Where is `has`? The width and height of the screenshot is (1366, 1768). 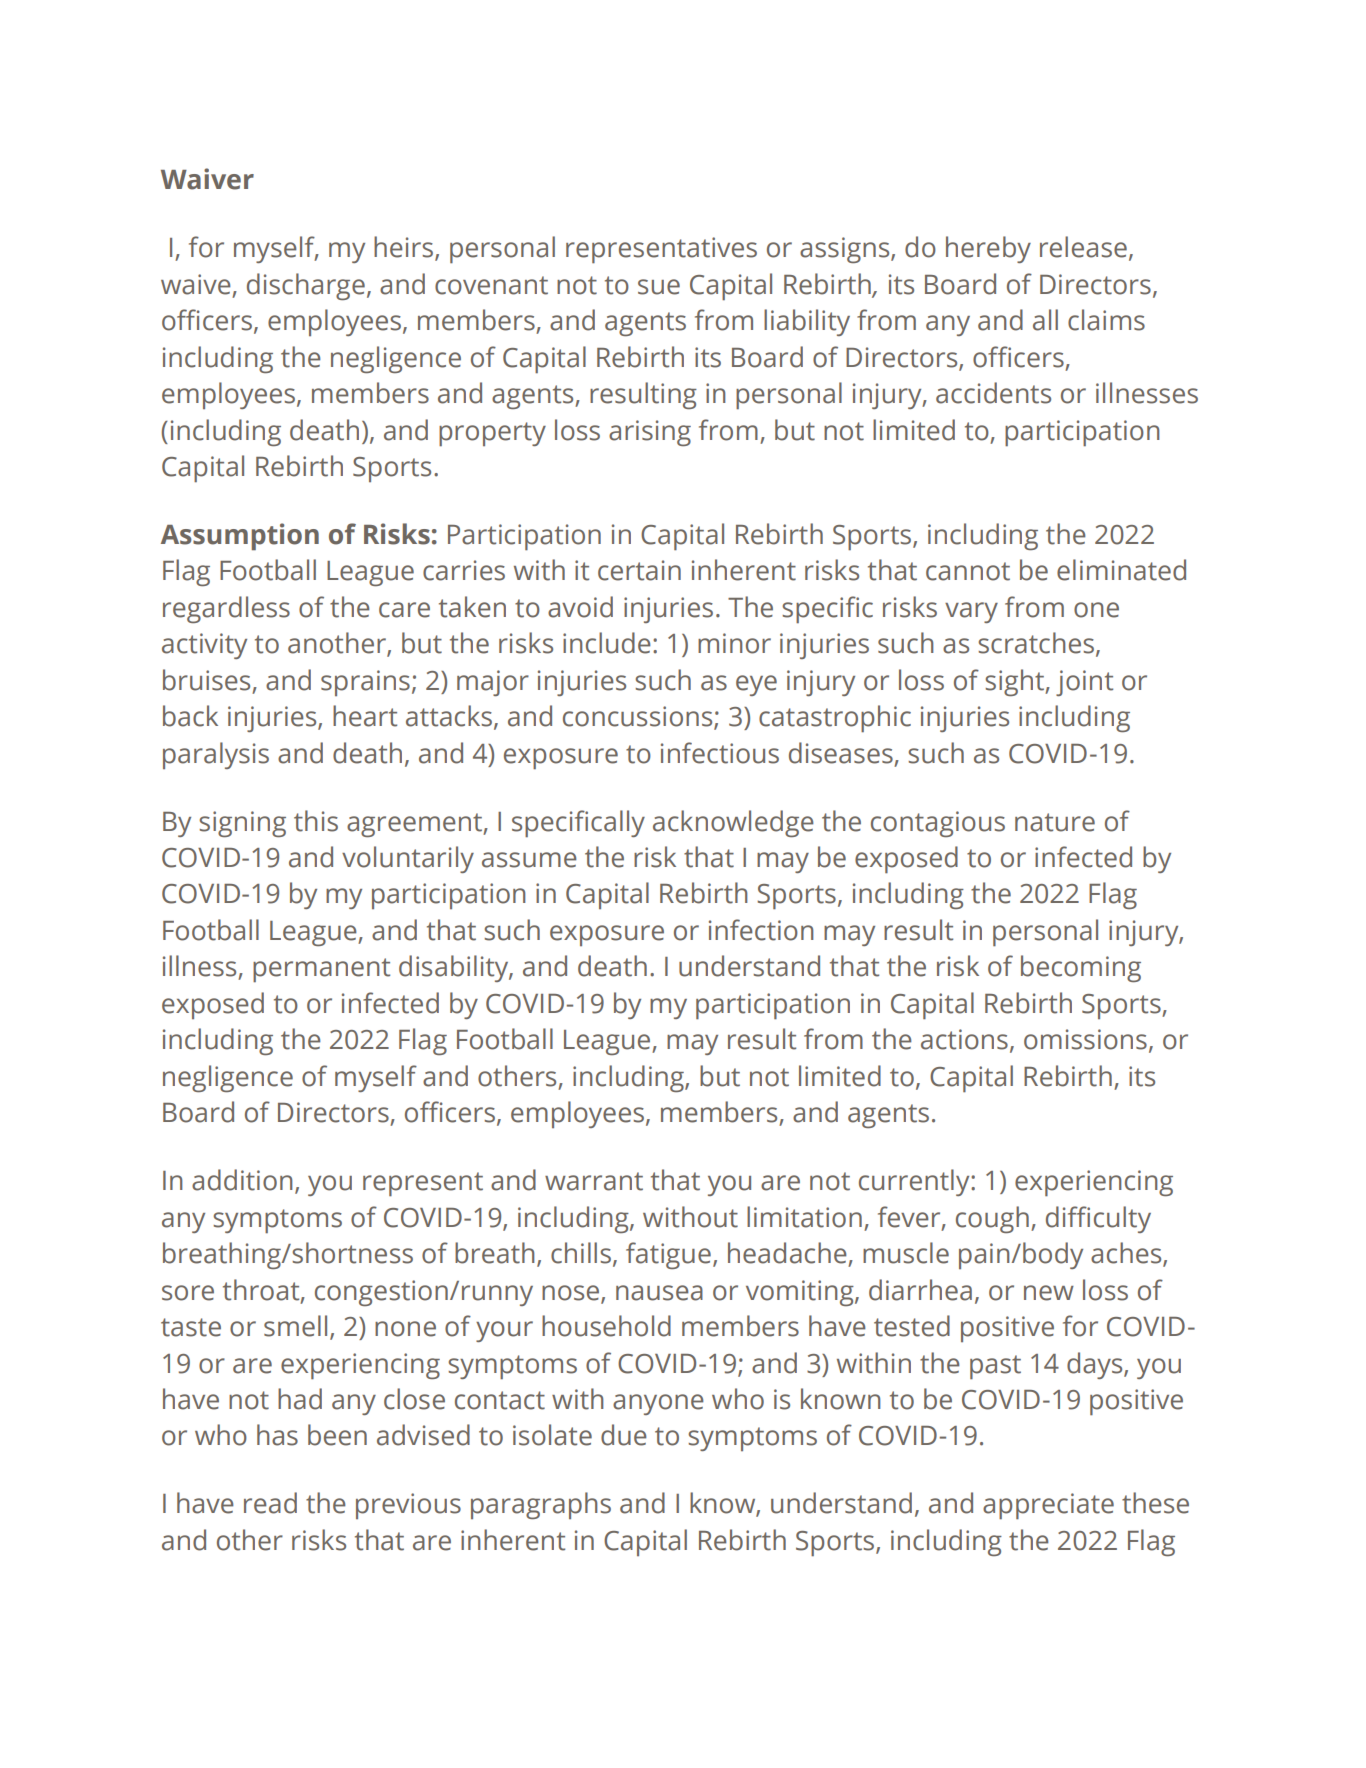
has is located at coordinates (277, 1435).
